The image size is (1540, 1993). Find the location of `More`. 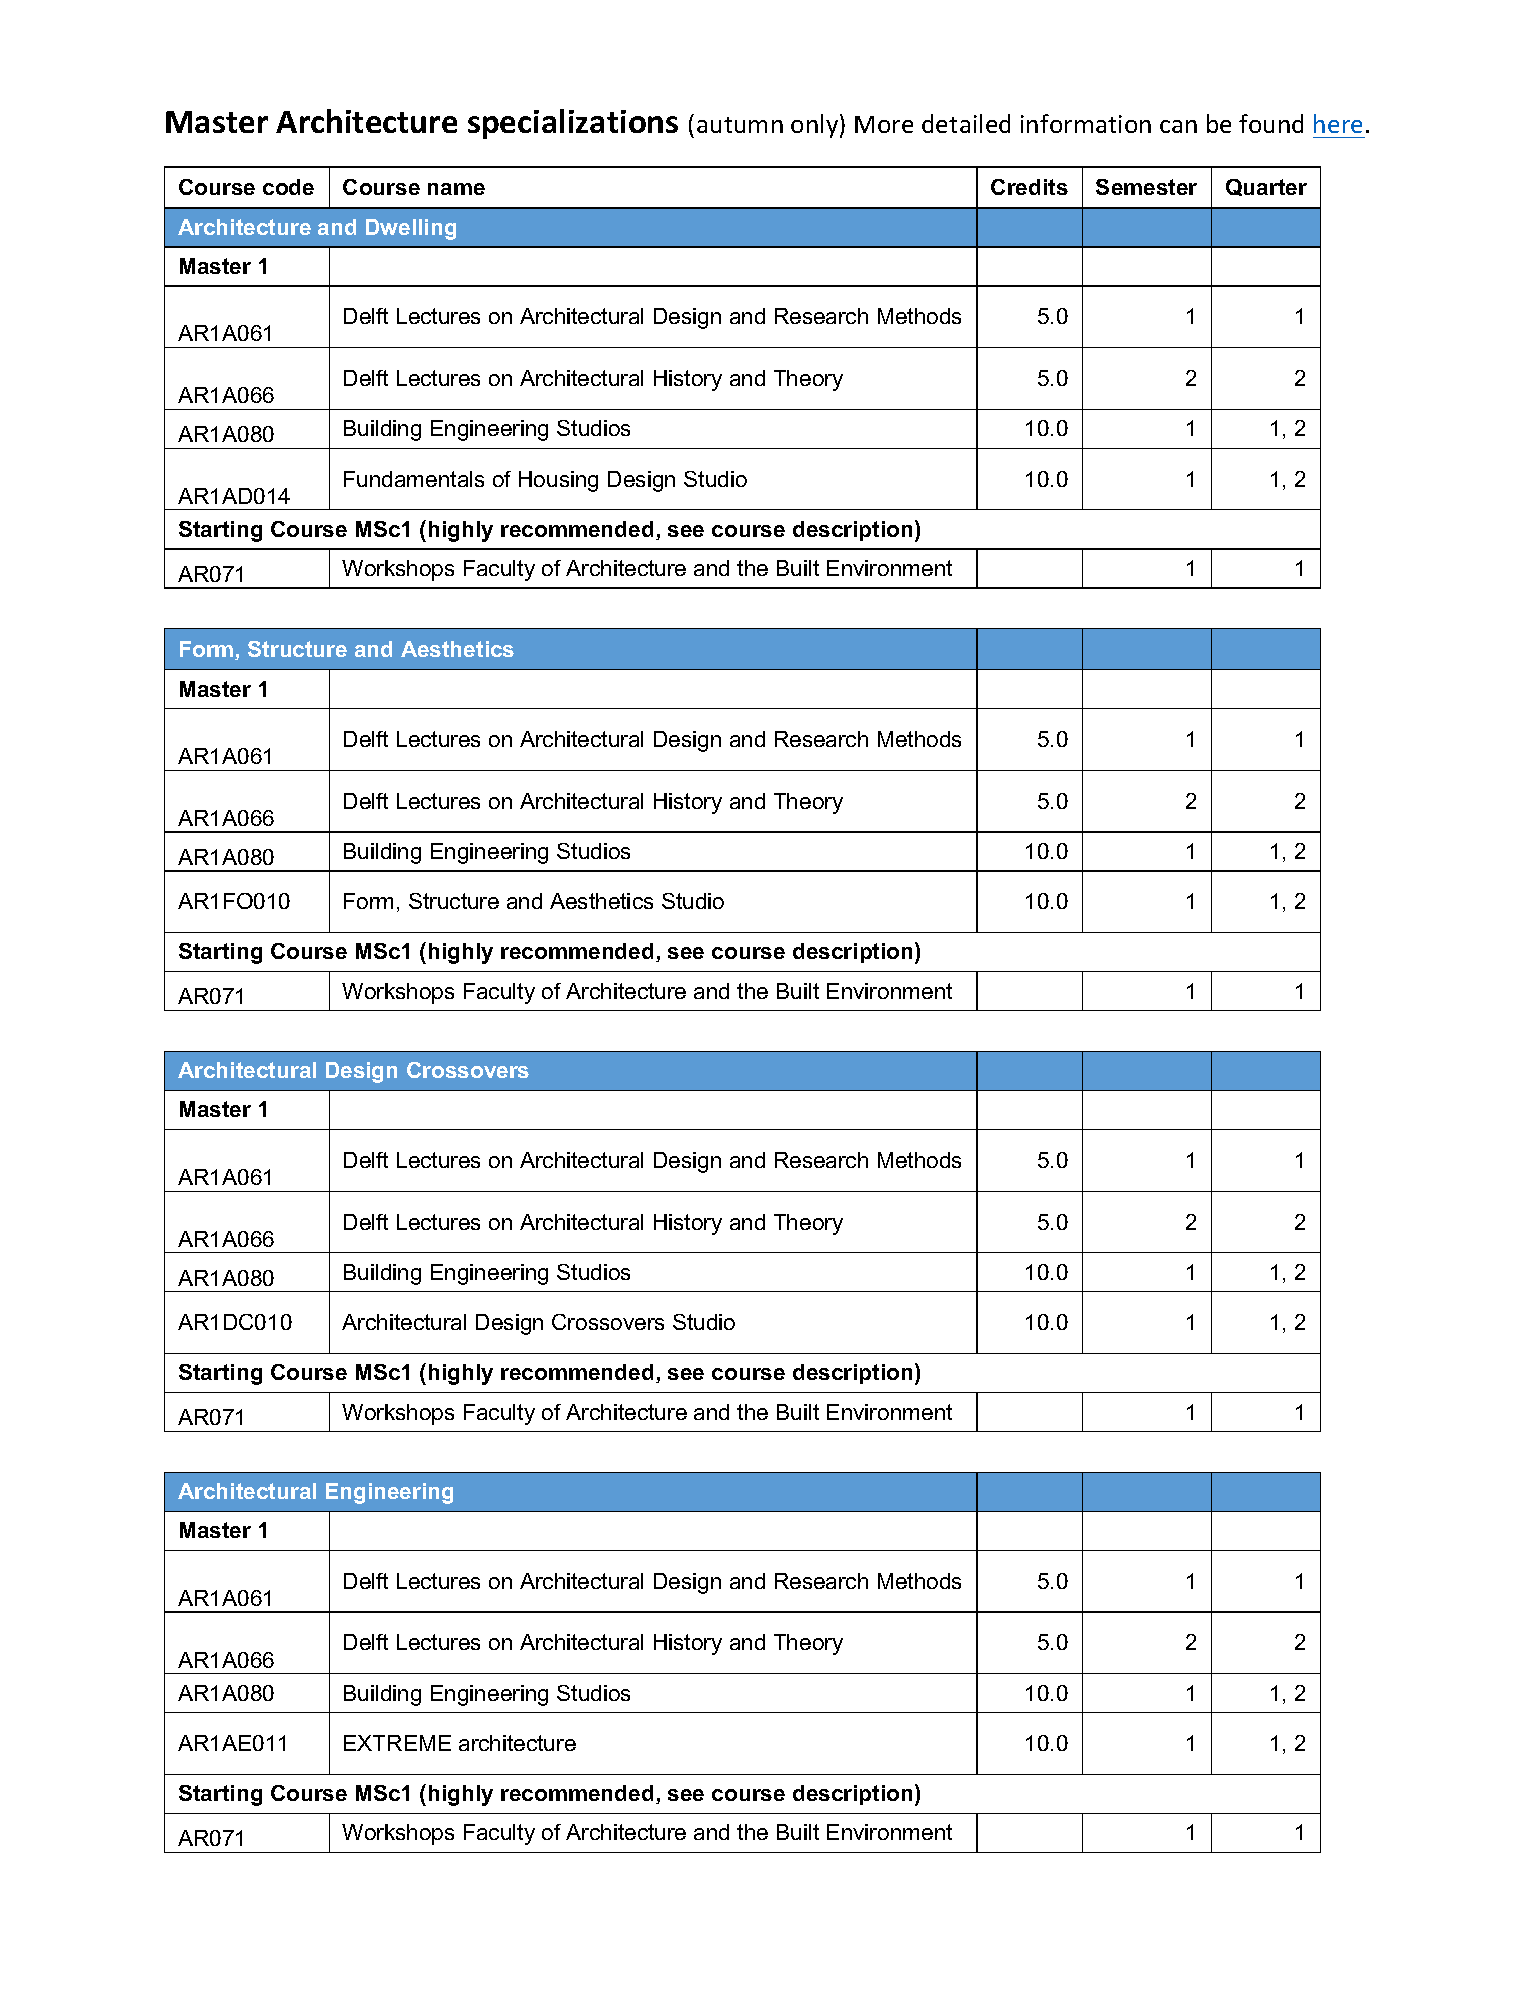

More is located at coordinates (884, 124).
